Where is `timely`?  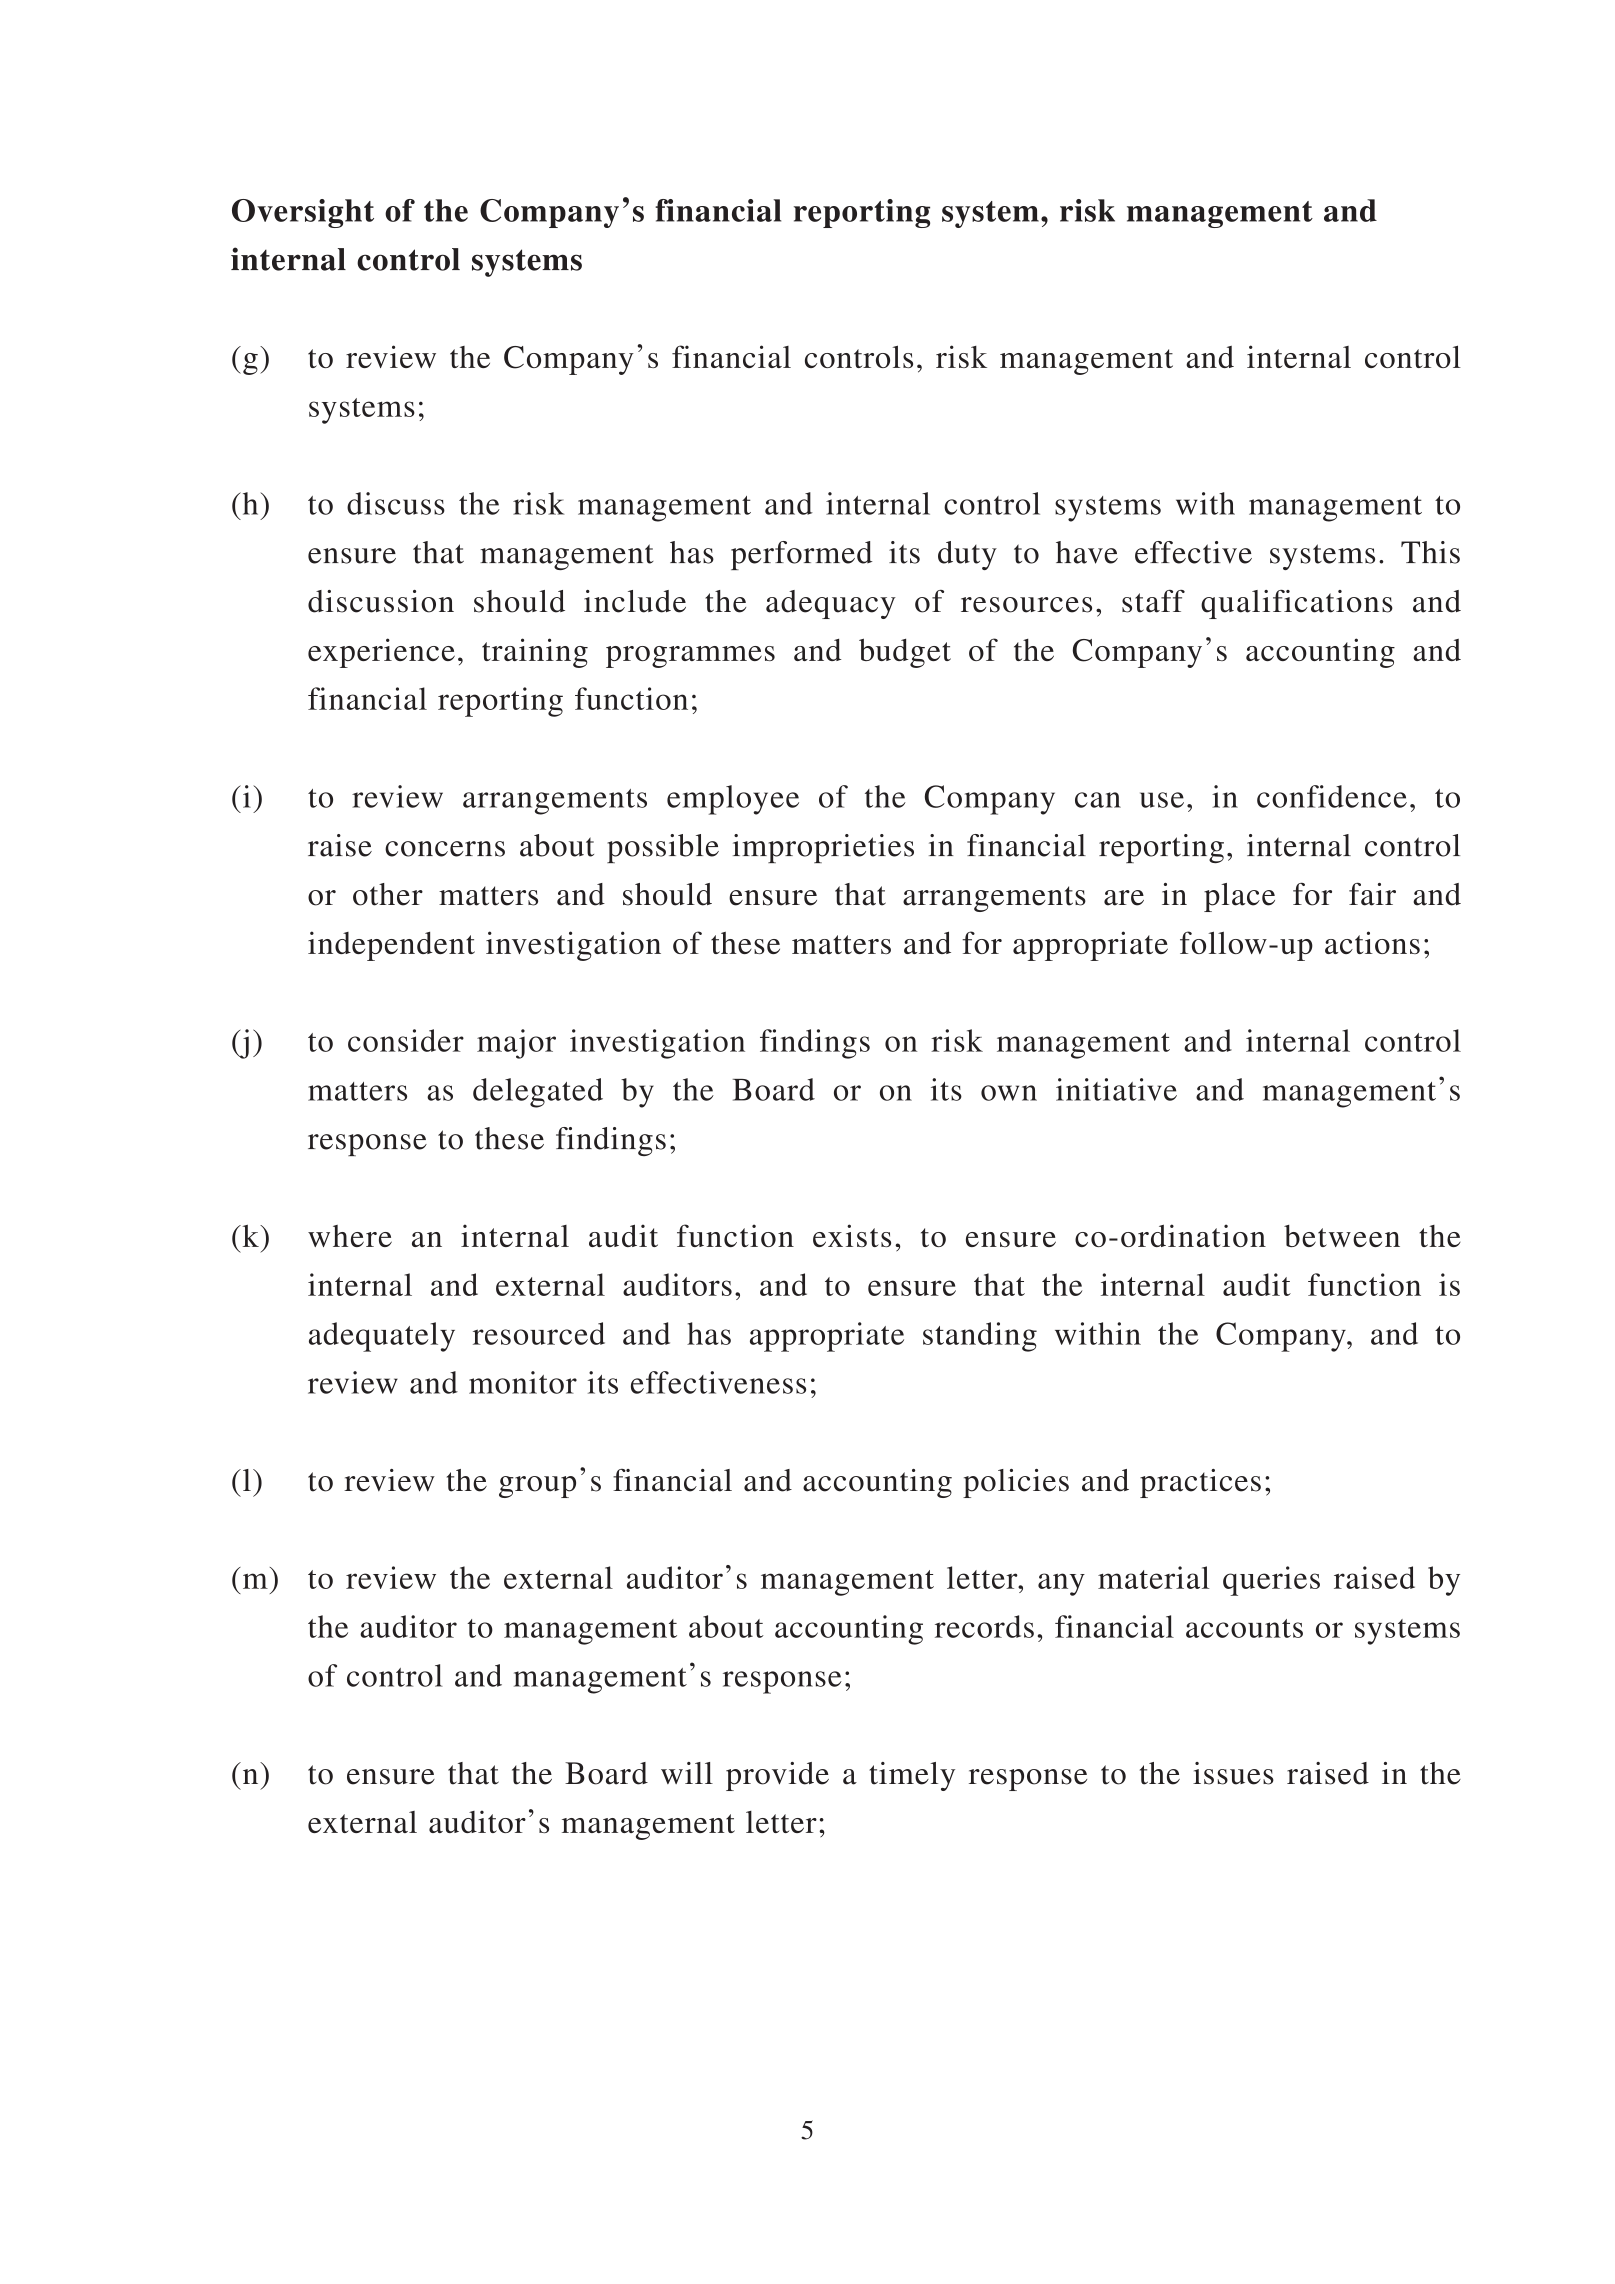
timely is located at coordinates (912, 1776).
